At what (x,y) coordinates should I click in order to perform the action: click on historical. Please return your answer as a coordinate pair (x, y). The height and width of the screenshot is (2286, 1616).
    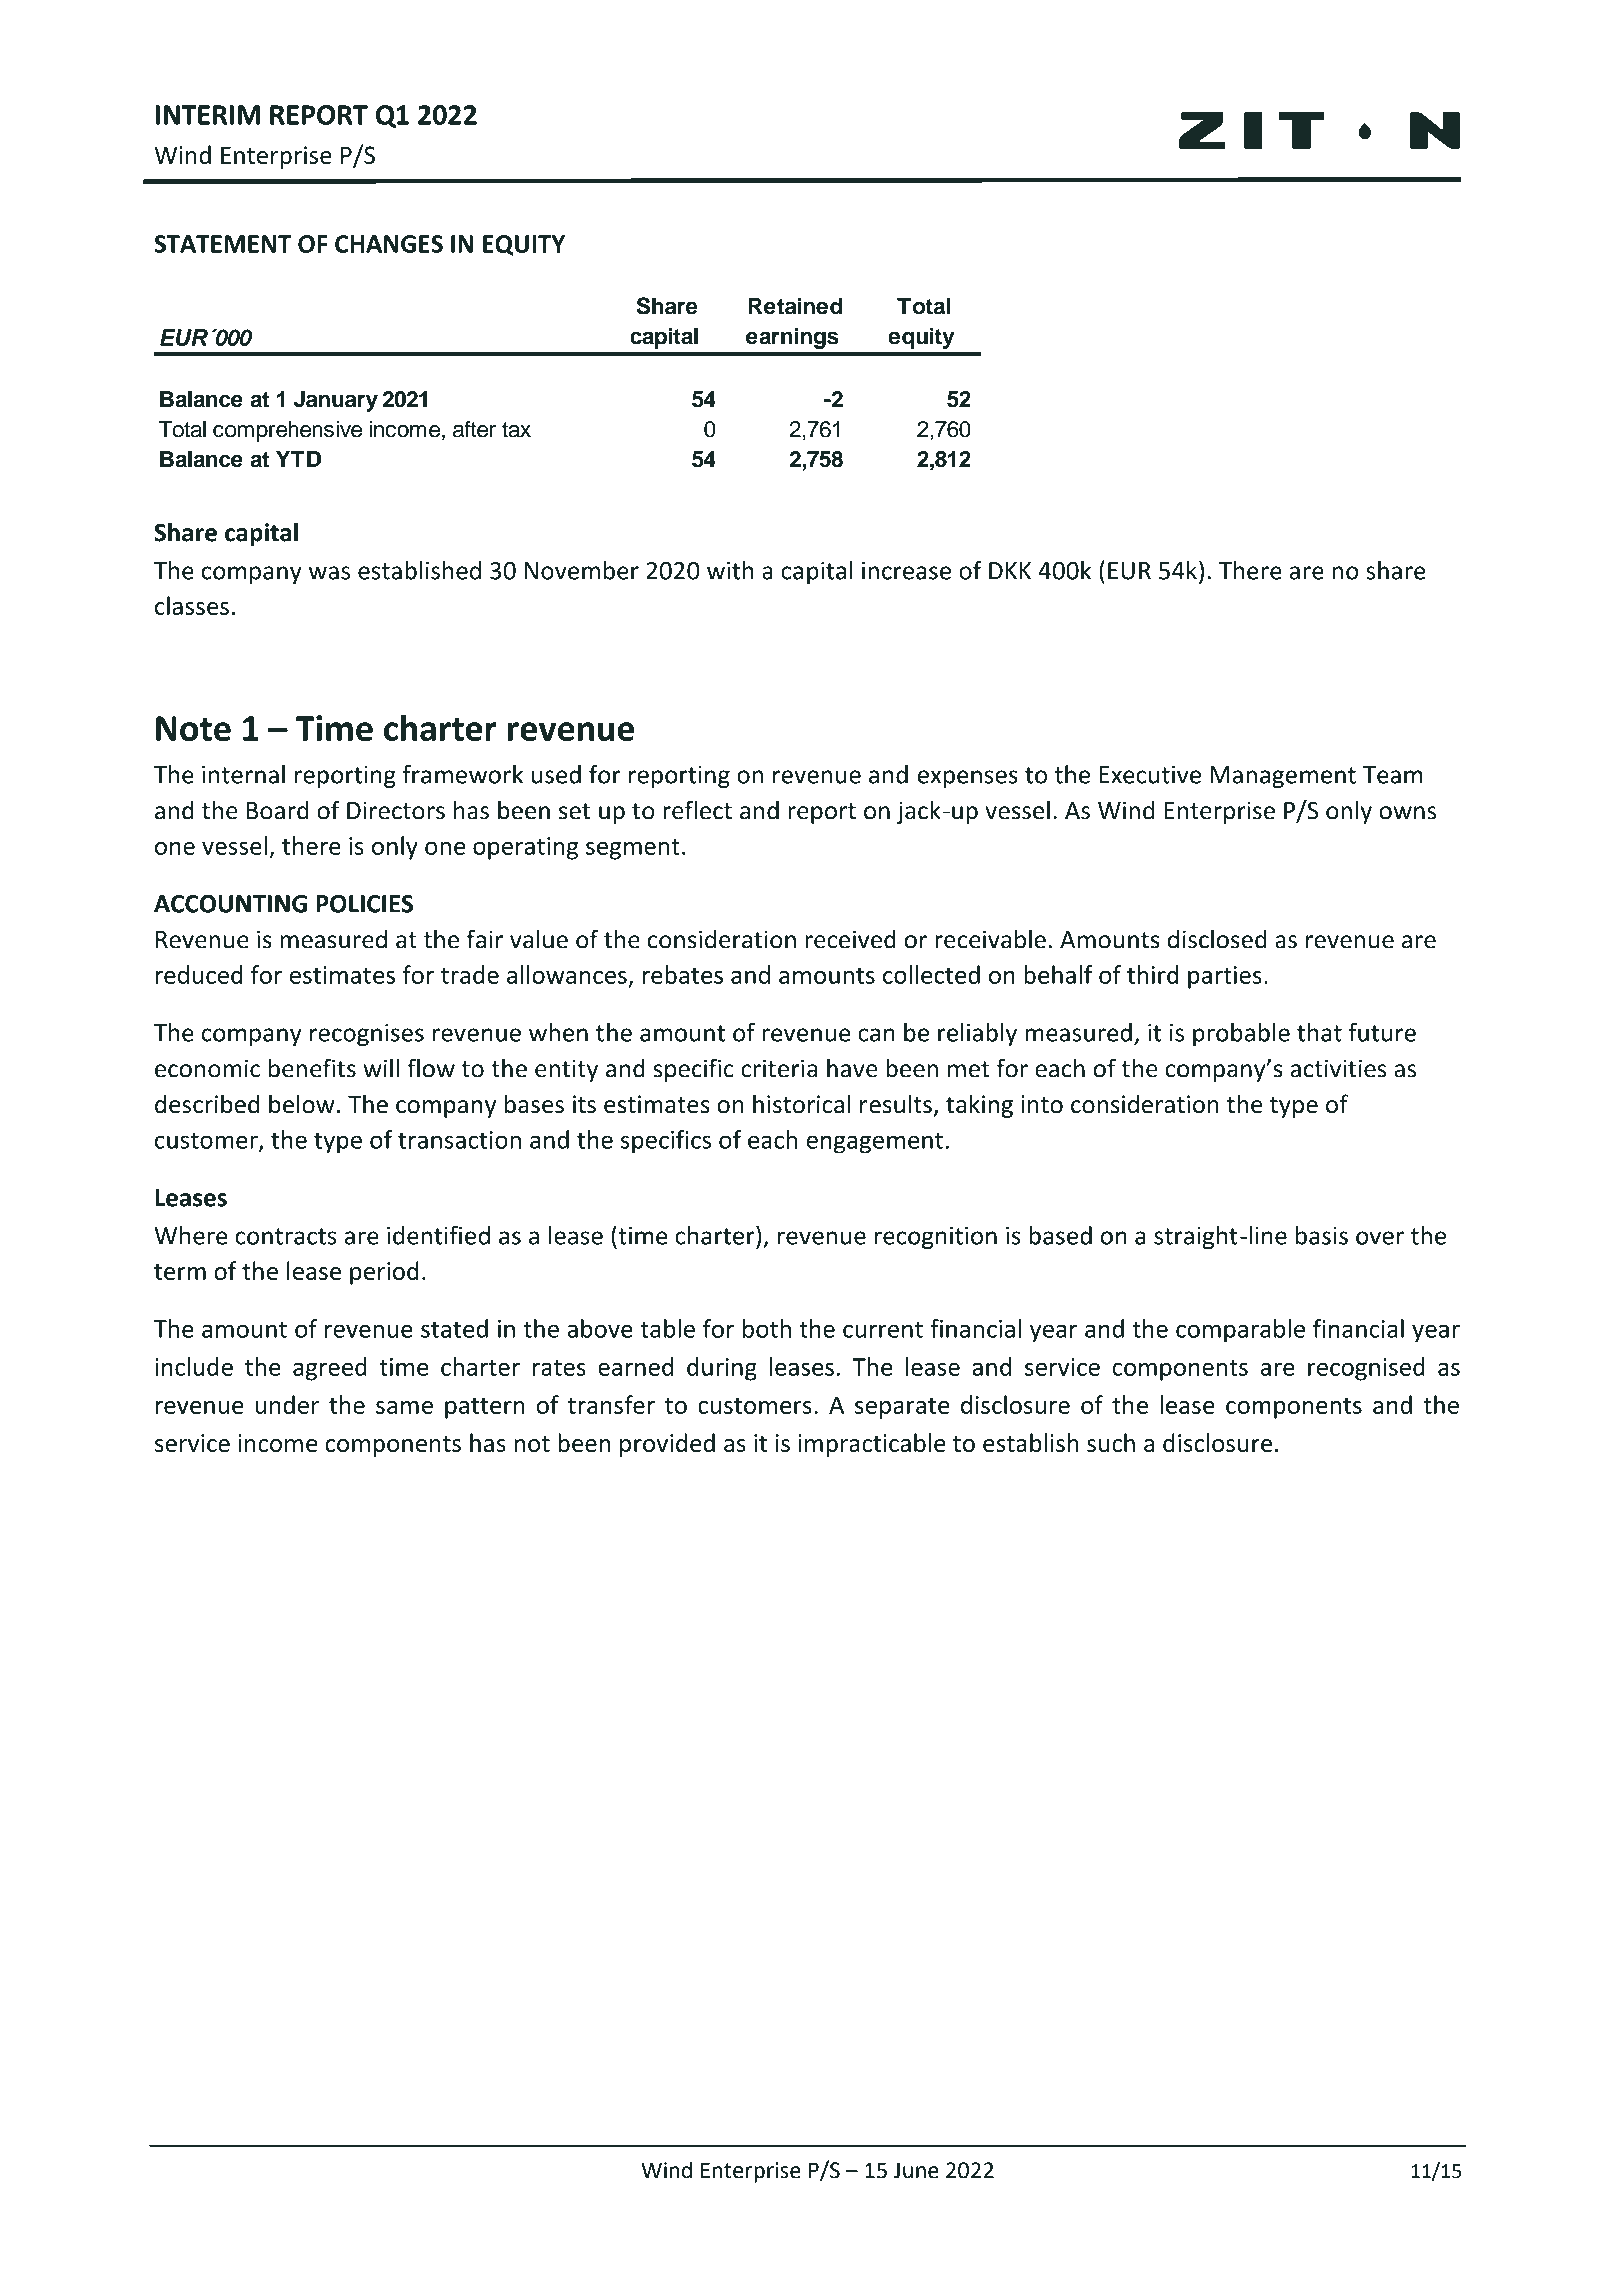
    Looking at the image, I should click on (801, 1104).
